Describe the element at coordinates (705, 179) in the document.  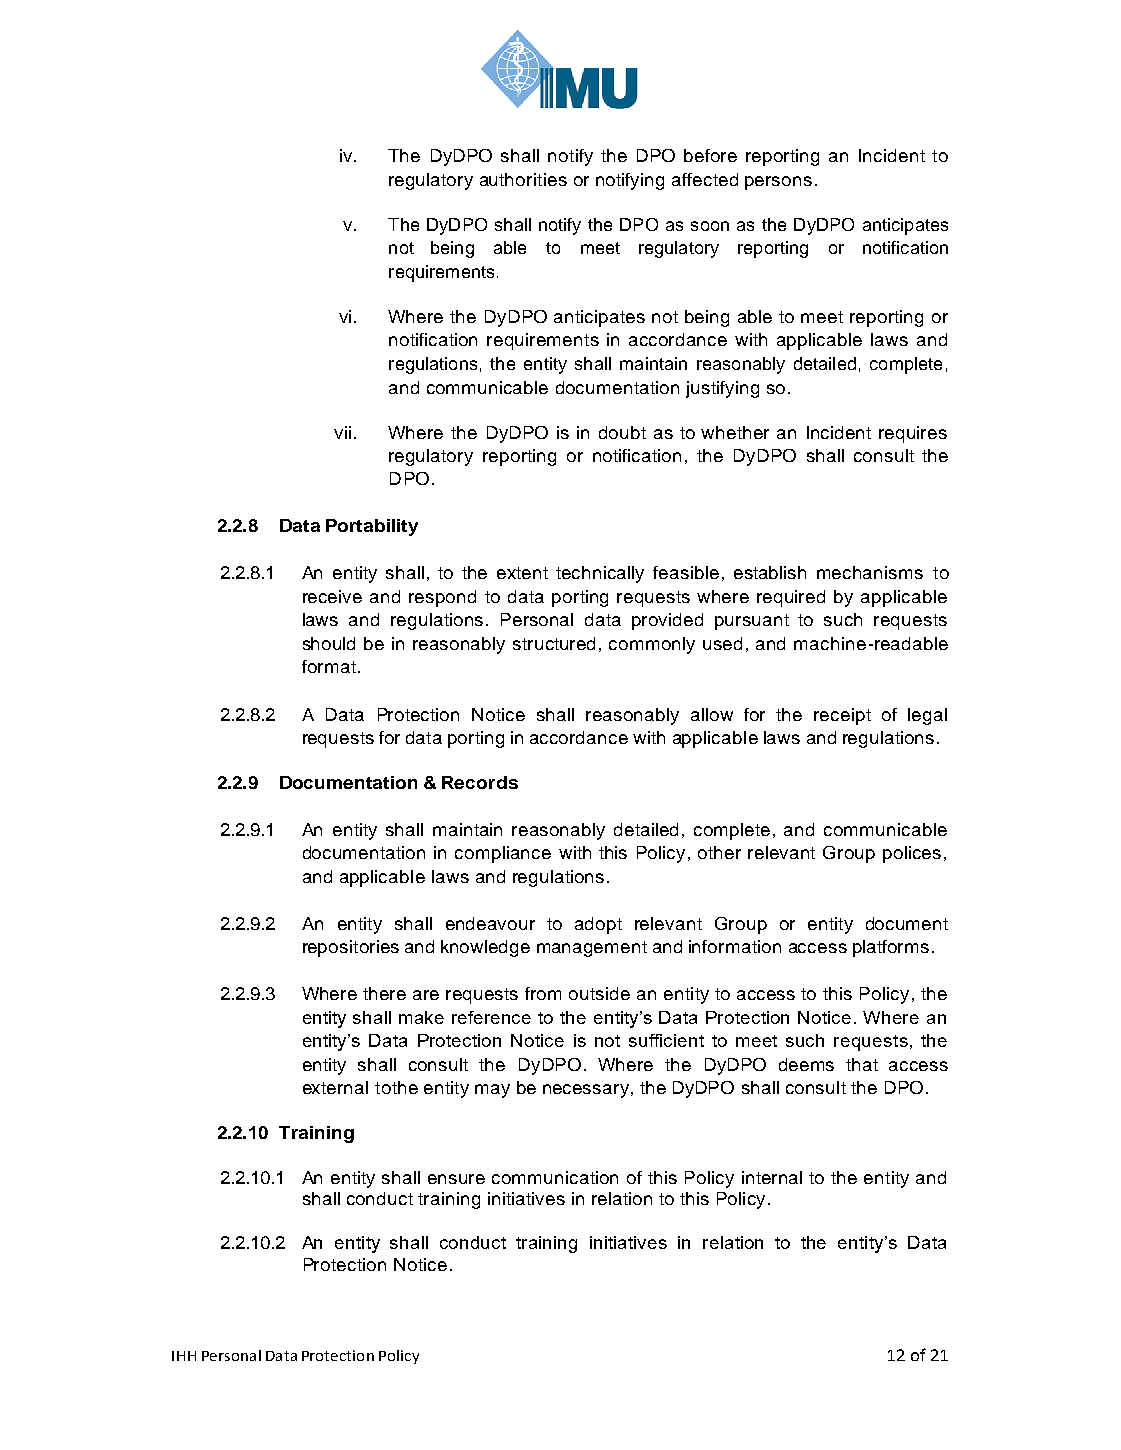
I see `affected` at that location.
